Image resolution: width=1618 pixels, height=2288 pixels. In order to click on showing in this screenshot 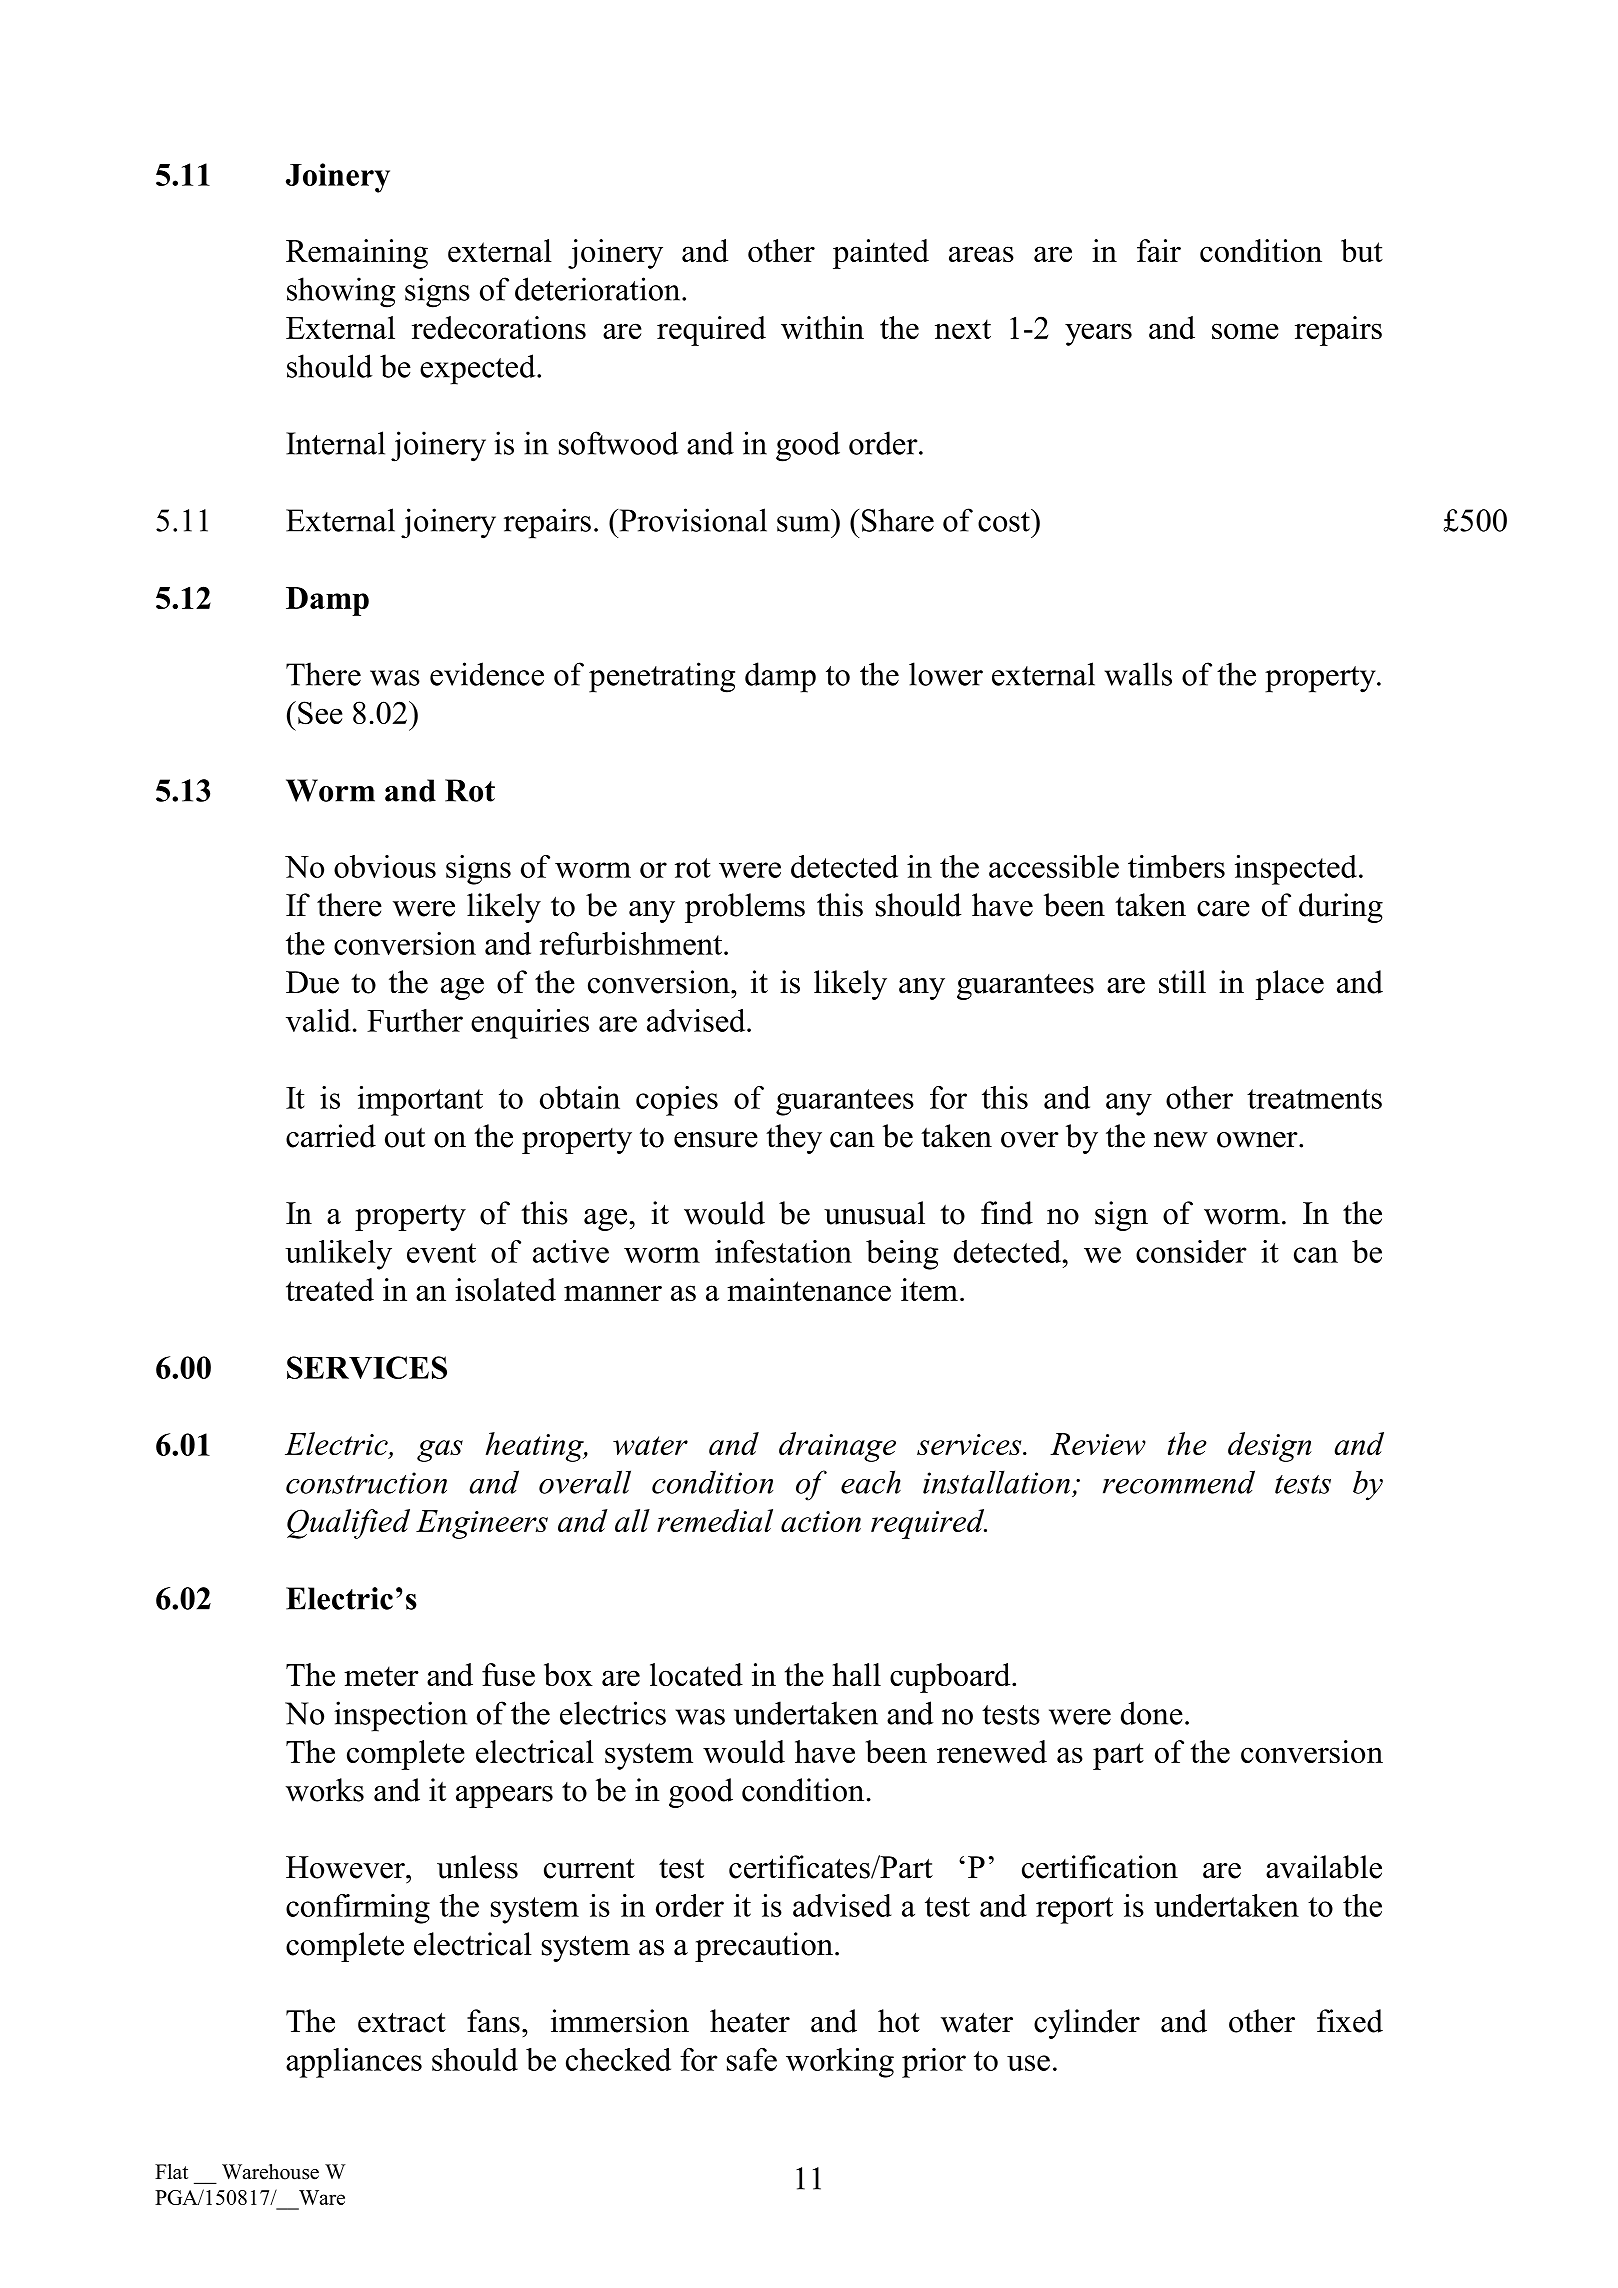, I will do `click(341, 292)`.
